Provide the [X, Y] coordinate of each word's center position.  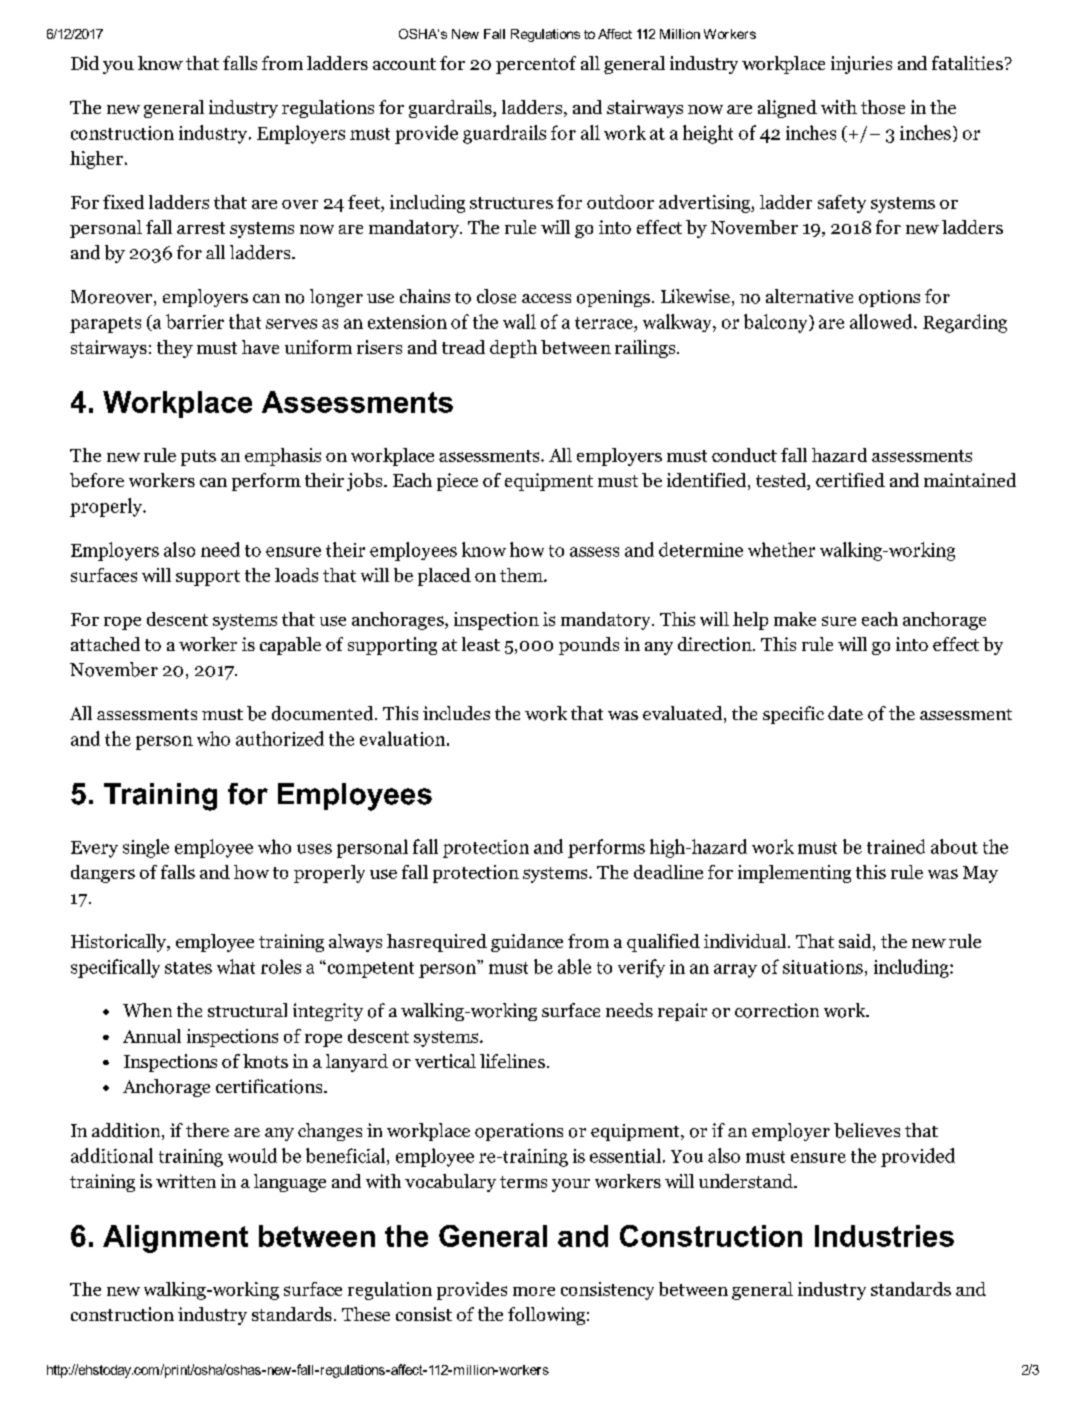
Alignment [175, 1239]
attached [105, 644]
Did [85, 63]
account [404, 64]
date [845, 713]
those [883, 107]
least [481, 644]
